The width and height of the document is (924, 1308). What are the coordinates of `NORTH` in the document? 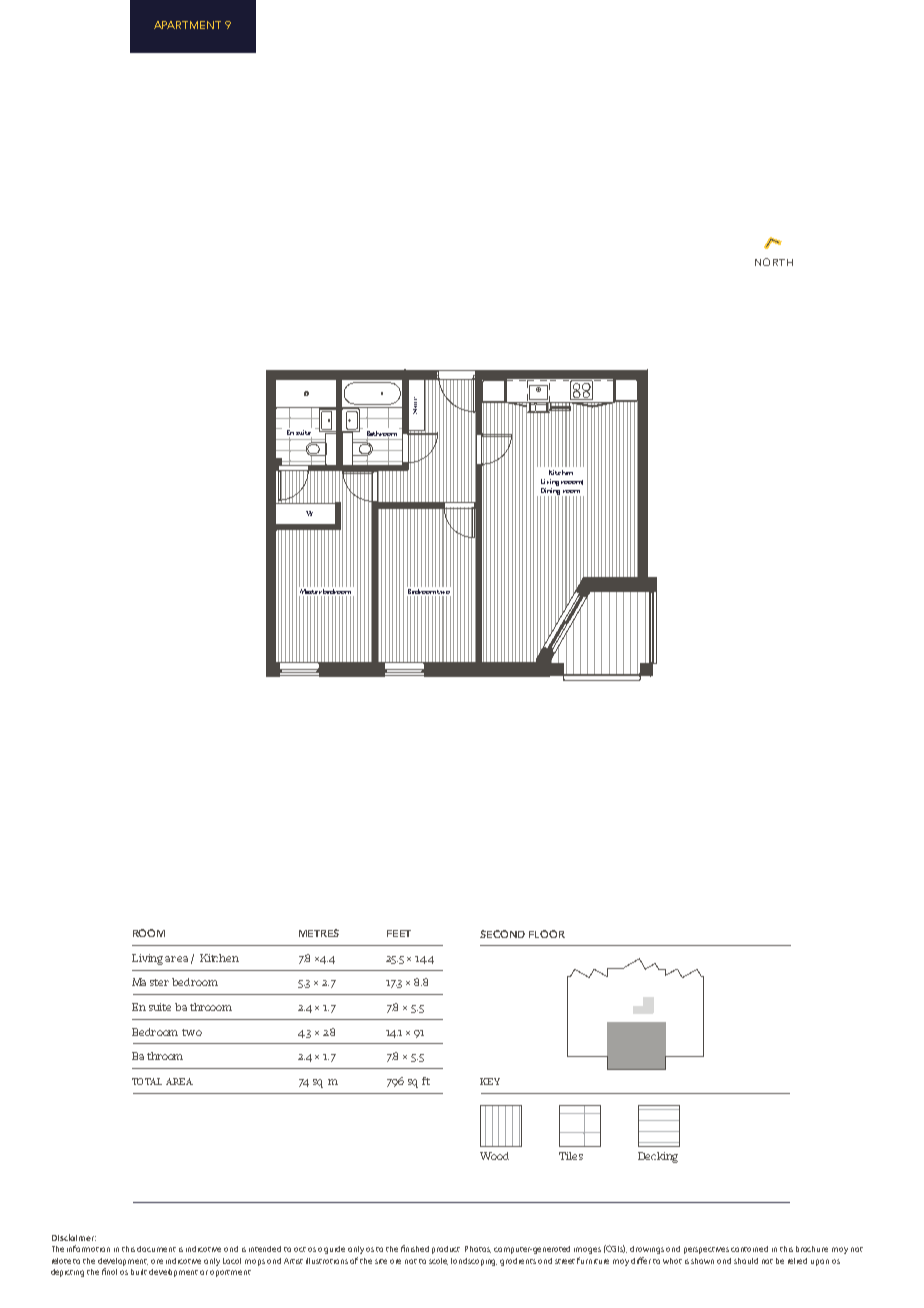 It's located at (774, 262).
